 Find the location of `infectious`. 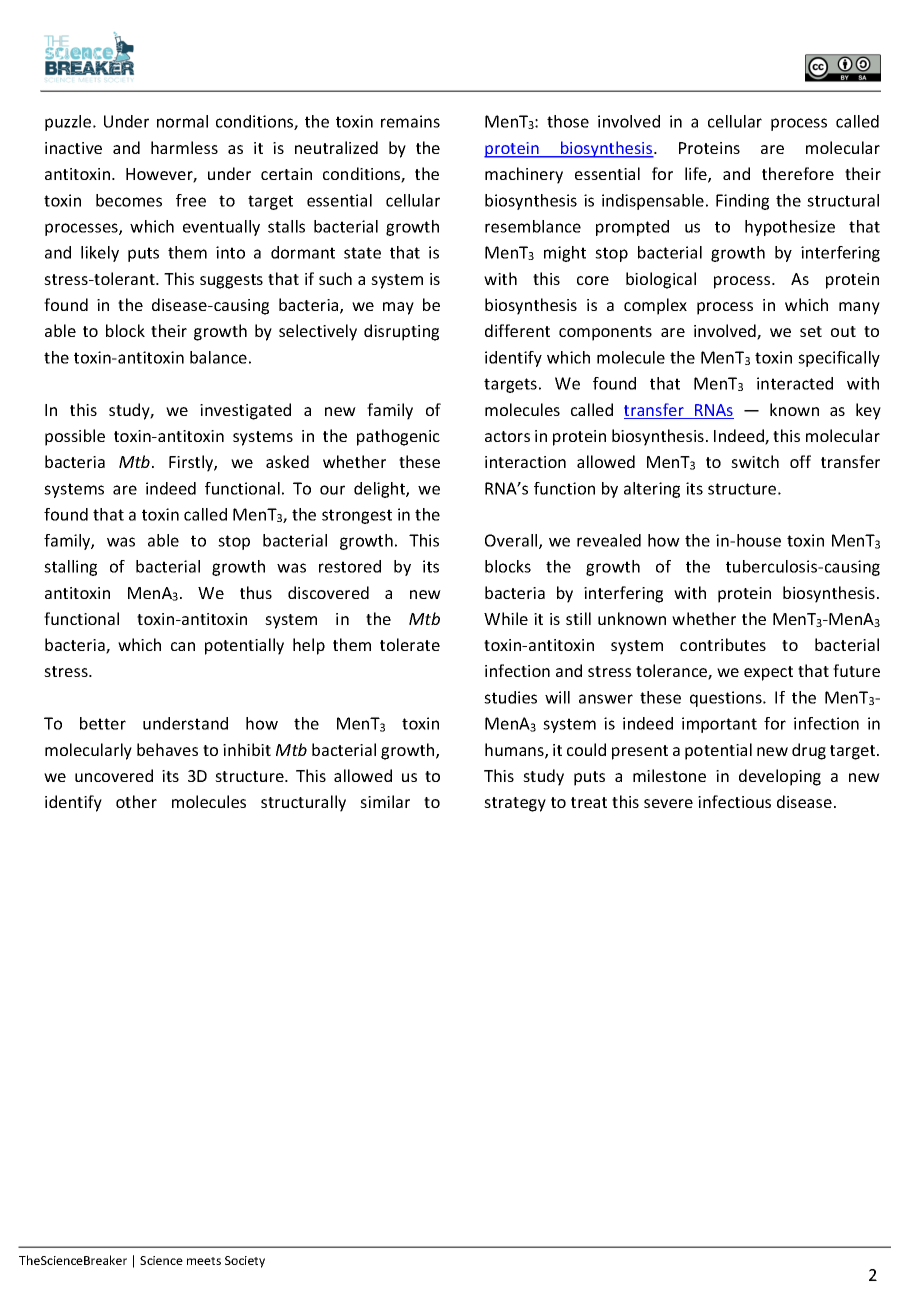

infectious is located at coordinates (734, 801).
